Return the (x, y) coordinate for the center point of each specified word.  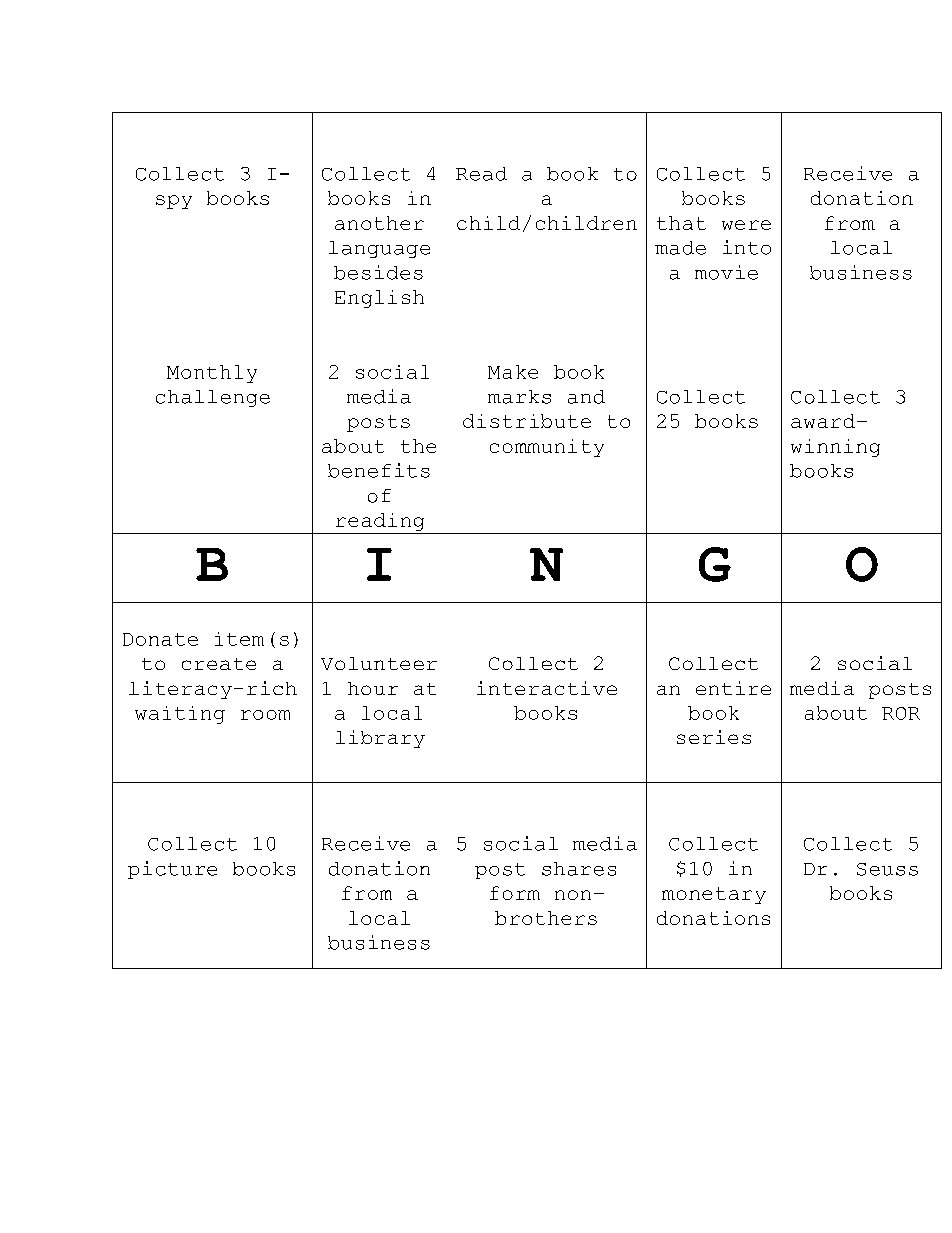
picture (172, 870)
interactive (547, 688)
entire (733, 688)
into (747, 247)
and (586, 397)
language (379, 249)
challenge (213, 398)
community (547, 448)
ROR (901, 713)
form (515, 893)
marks (519, 397)
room (265, 715)
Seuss (887, 869)
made (680, 248)
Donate (160, 639)
